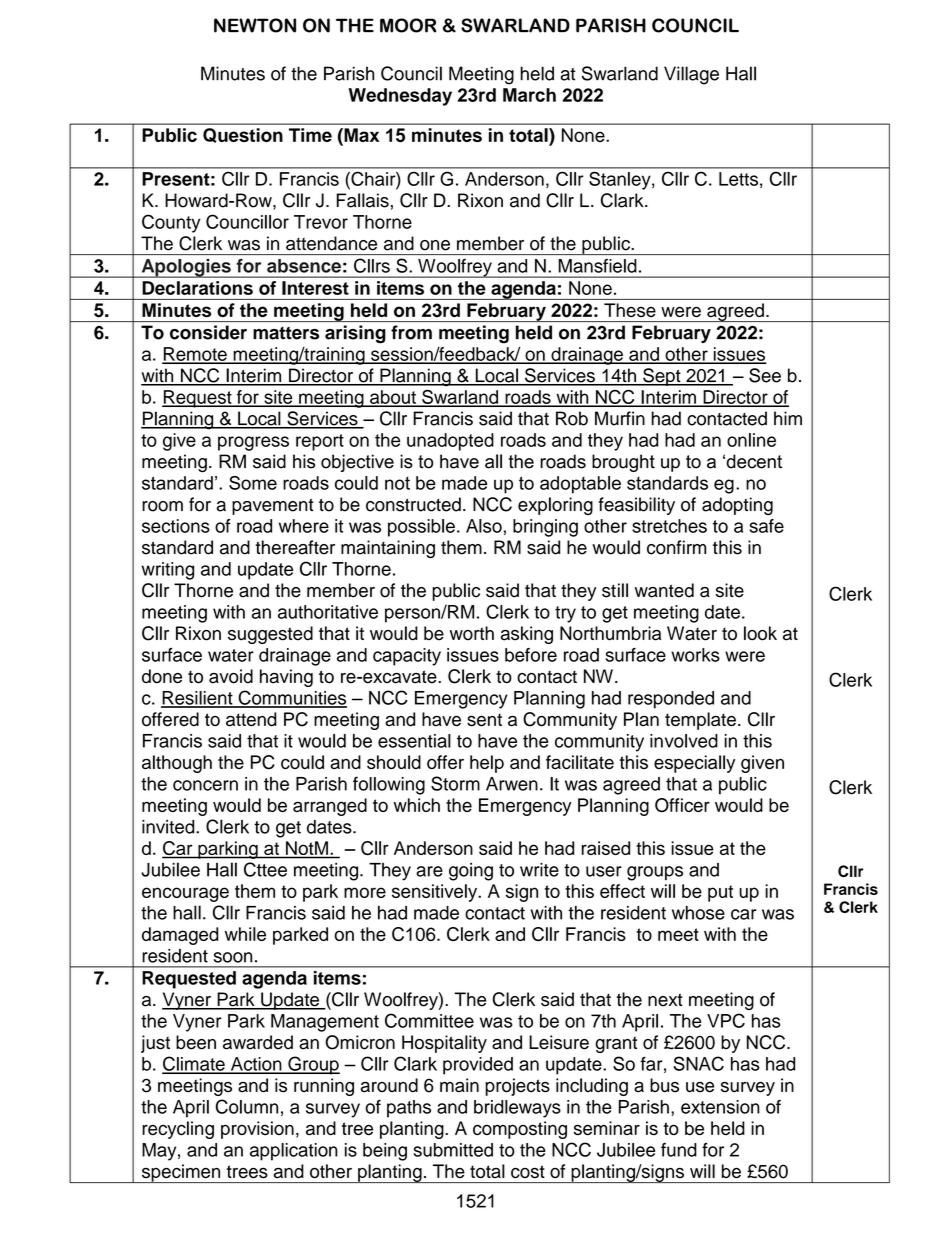  I want to click on submitted, so click(453, 1150).
